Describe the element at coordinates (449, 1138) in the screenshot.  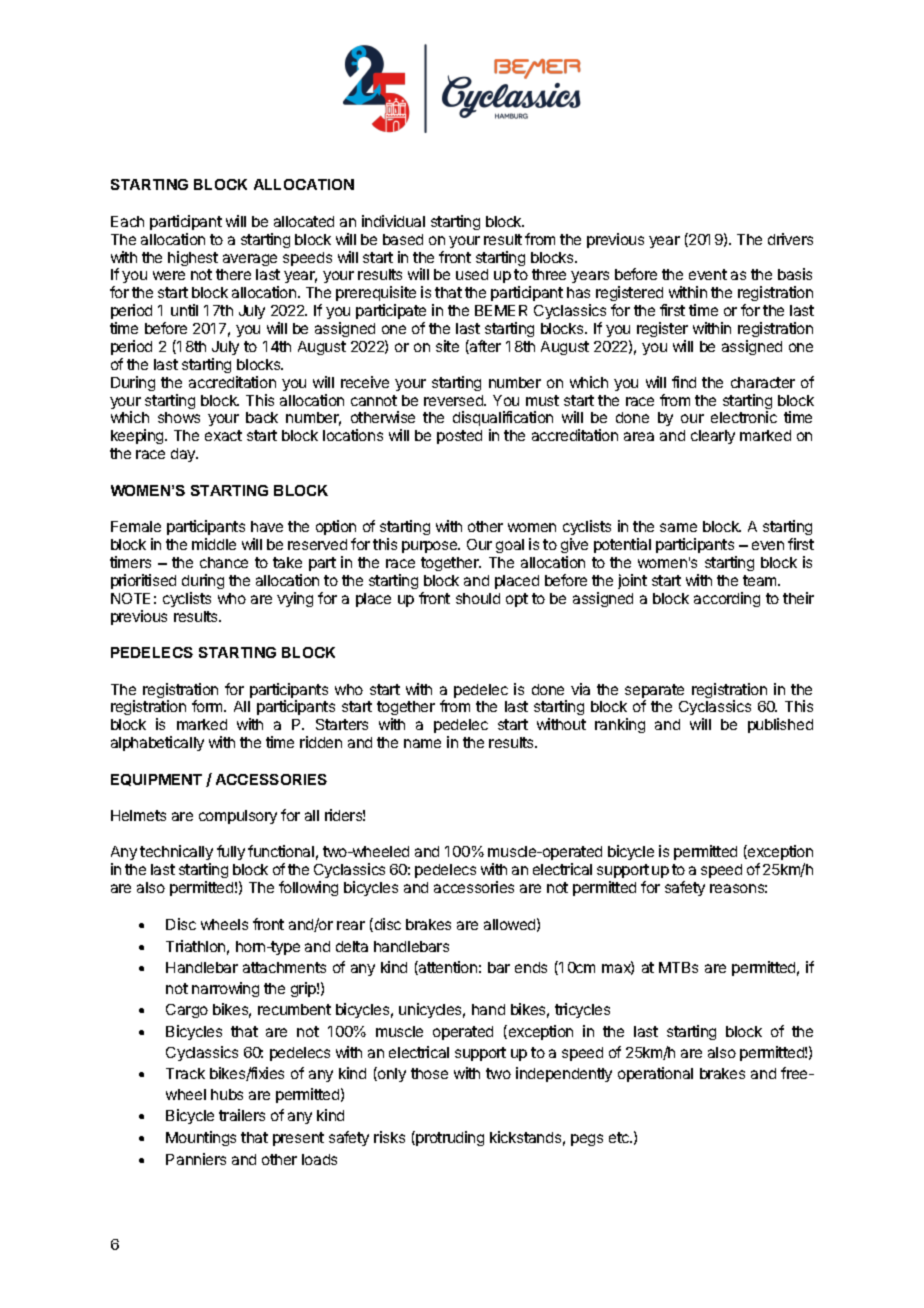
I see `protruding` at that location.
